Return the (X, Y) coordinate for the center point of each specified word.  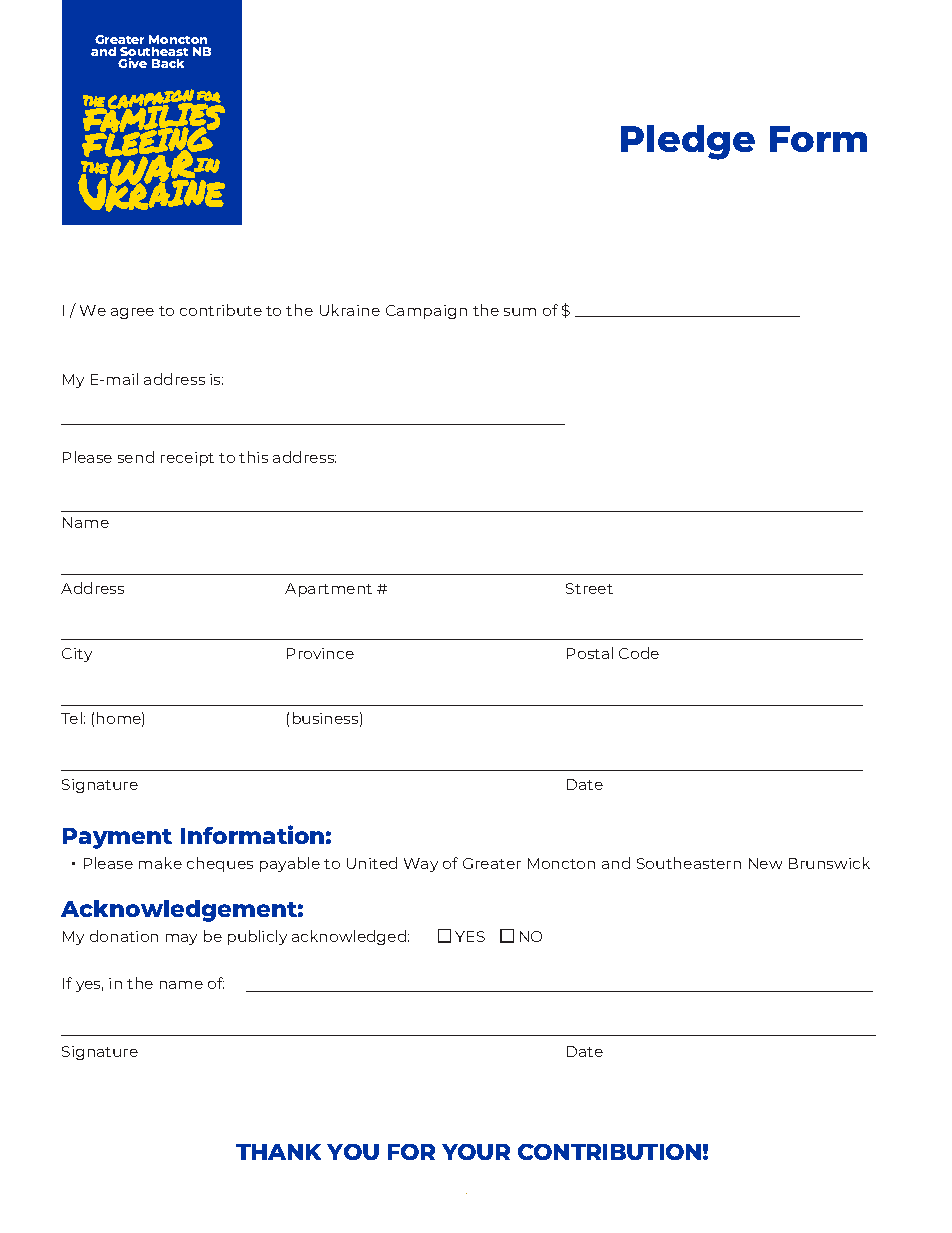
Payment (117, 838)
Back (168, 63)
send (136, 457)
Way (421, 865)
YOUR (476, 1152)
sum (520, 312)
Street (589, 588)
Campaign (426, 312)
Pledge (688, 142)
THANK (278, 1152)
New (765, 863)
